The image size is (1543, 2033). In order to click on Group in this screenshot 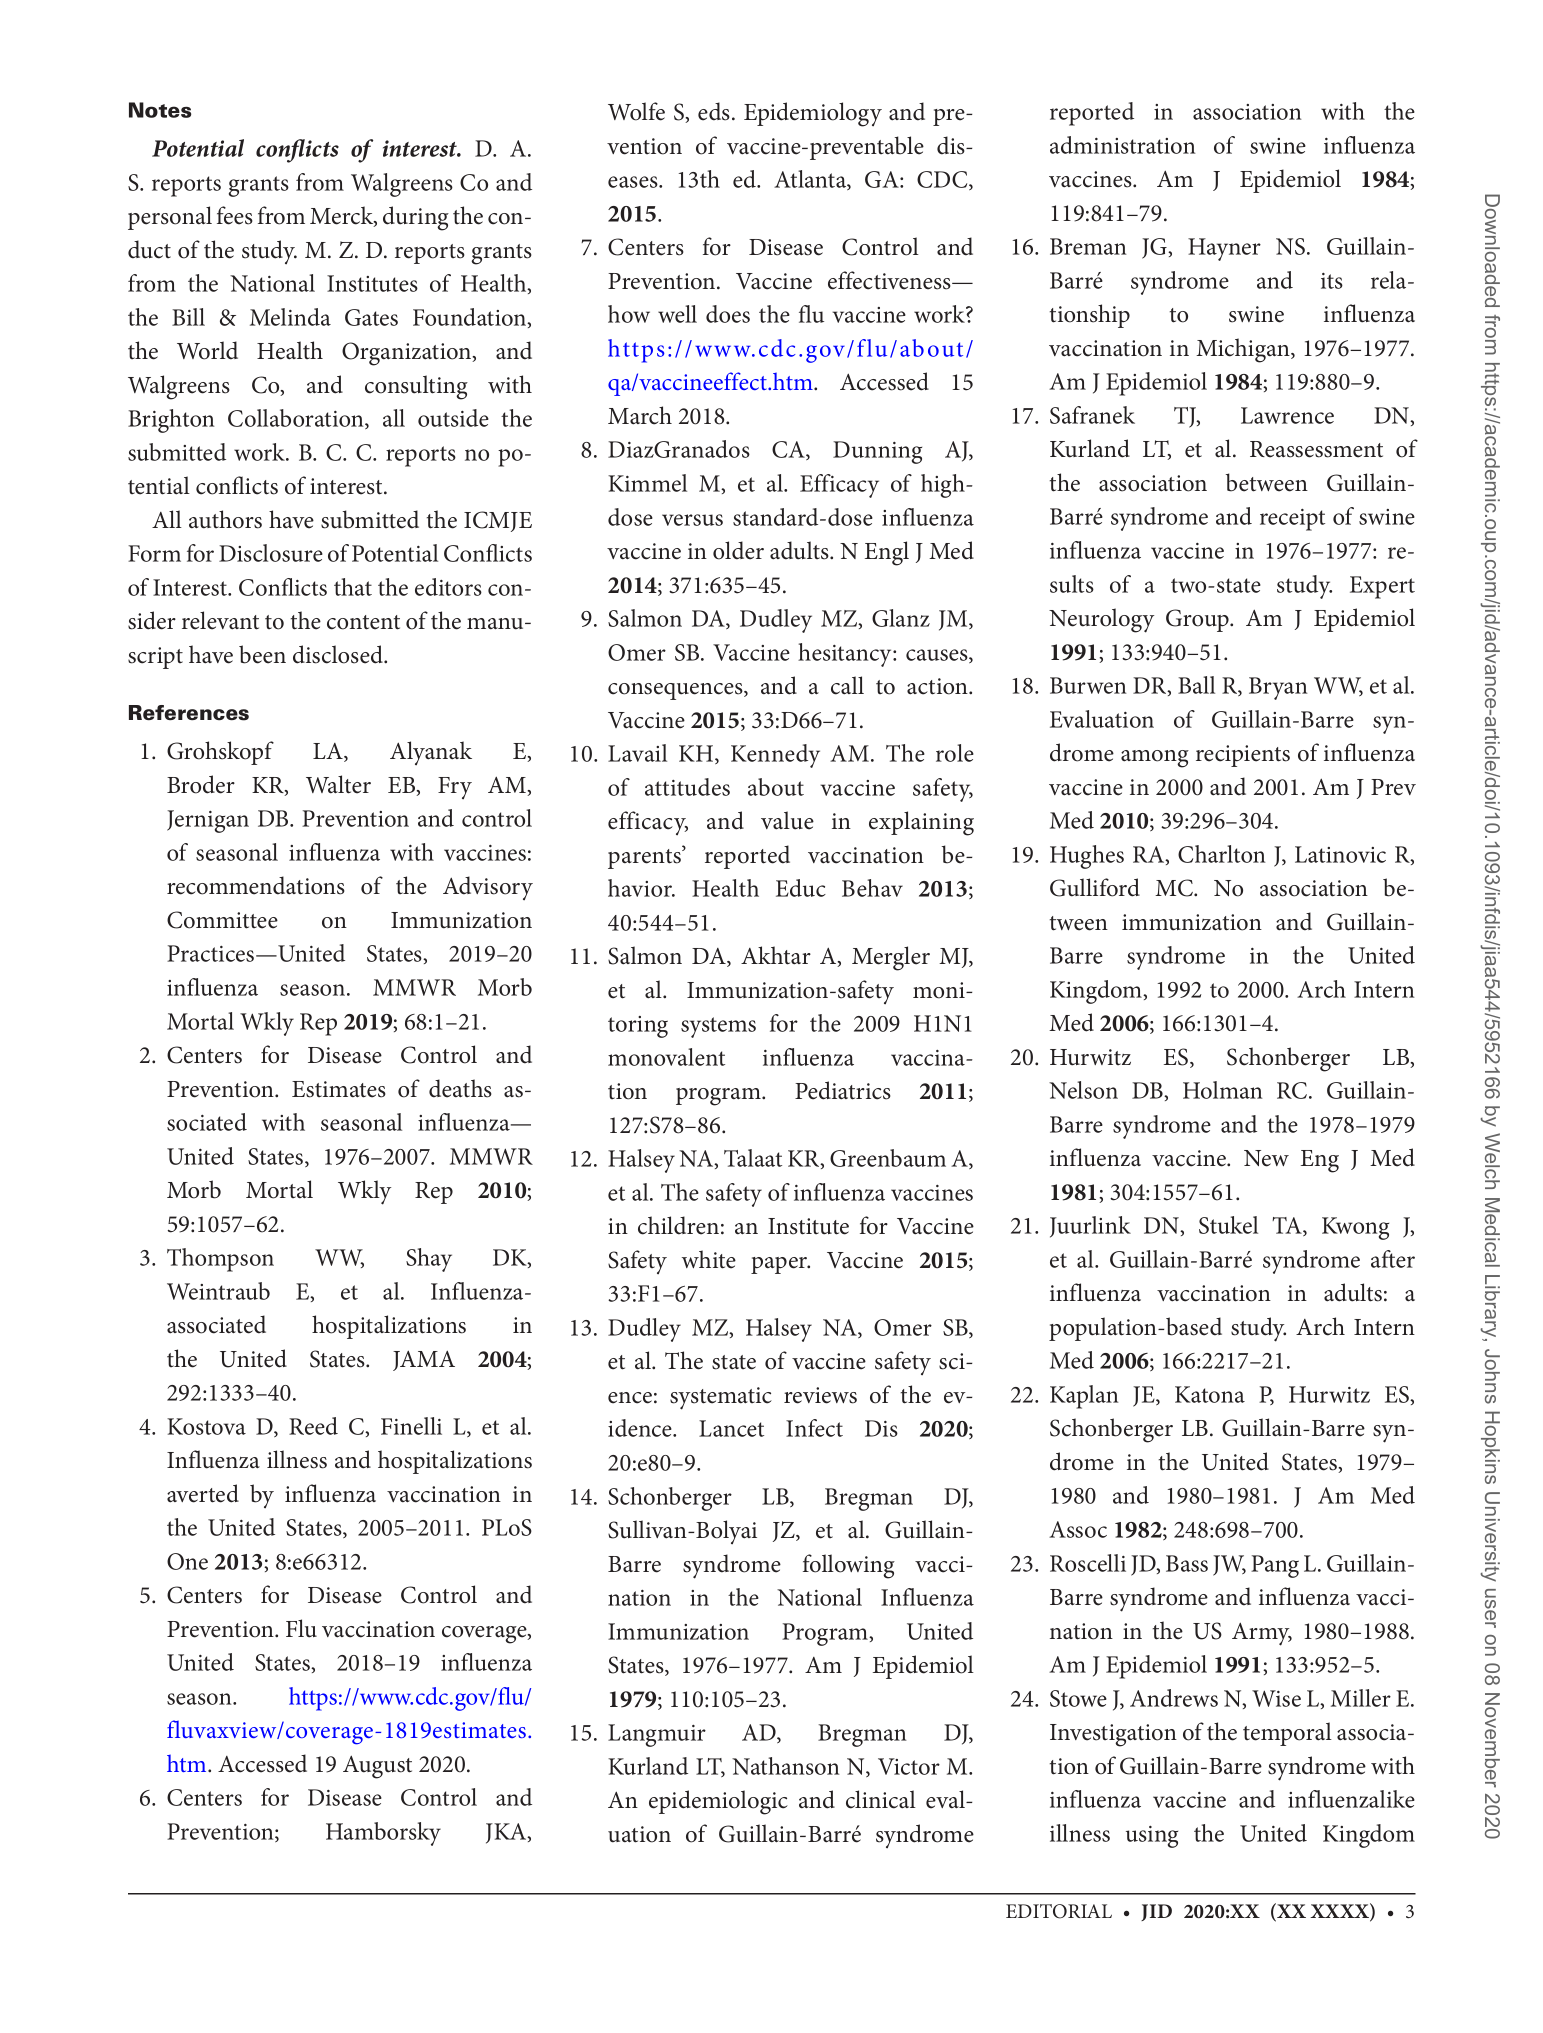, I will do `click(1198, 620)`.
